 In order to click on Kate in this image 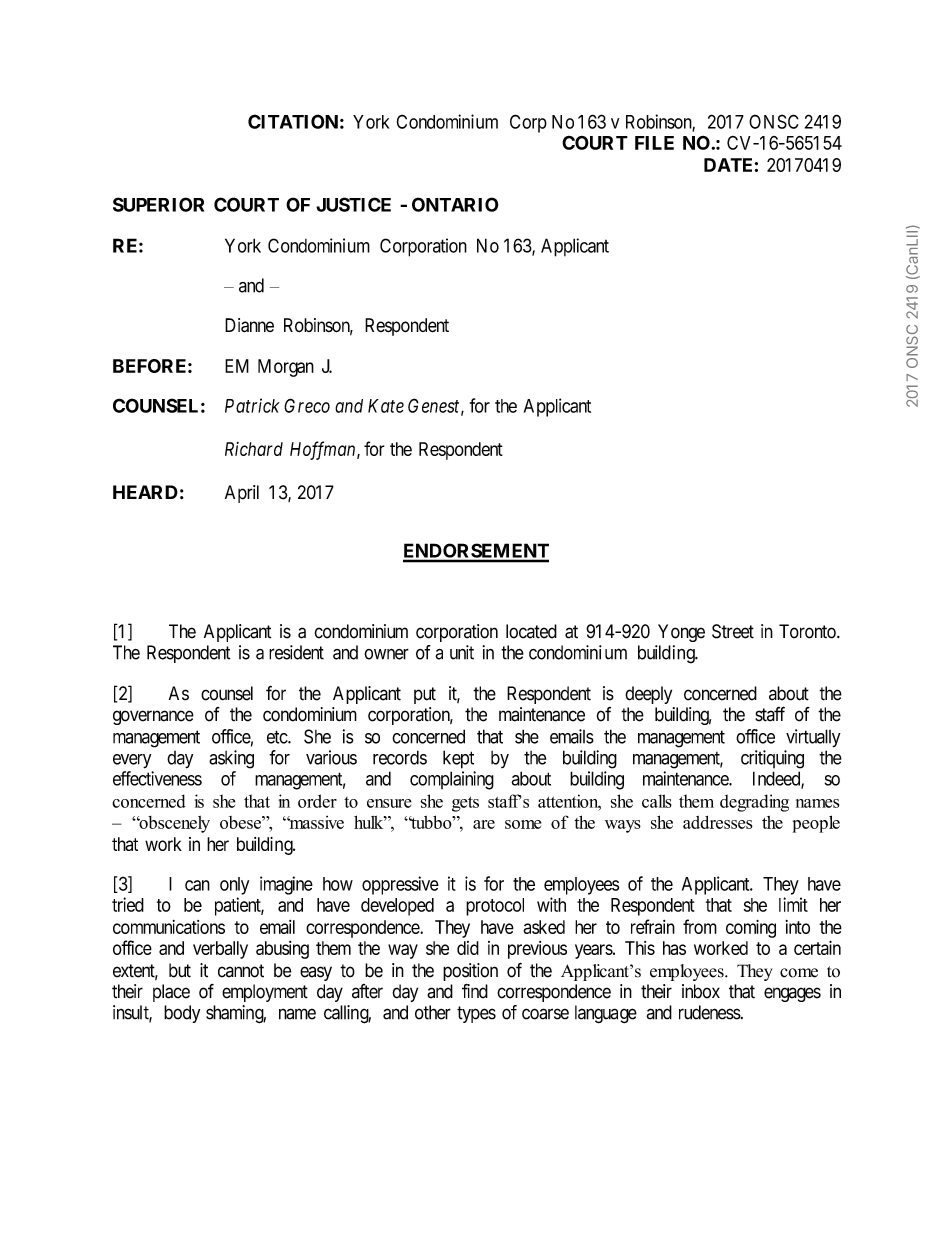, I will do `click(386, 406)`.
